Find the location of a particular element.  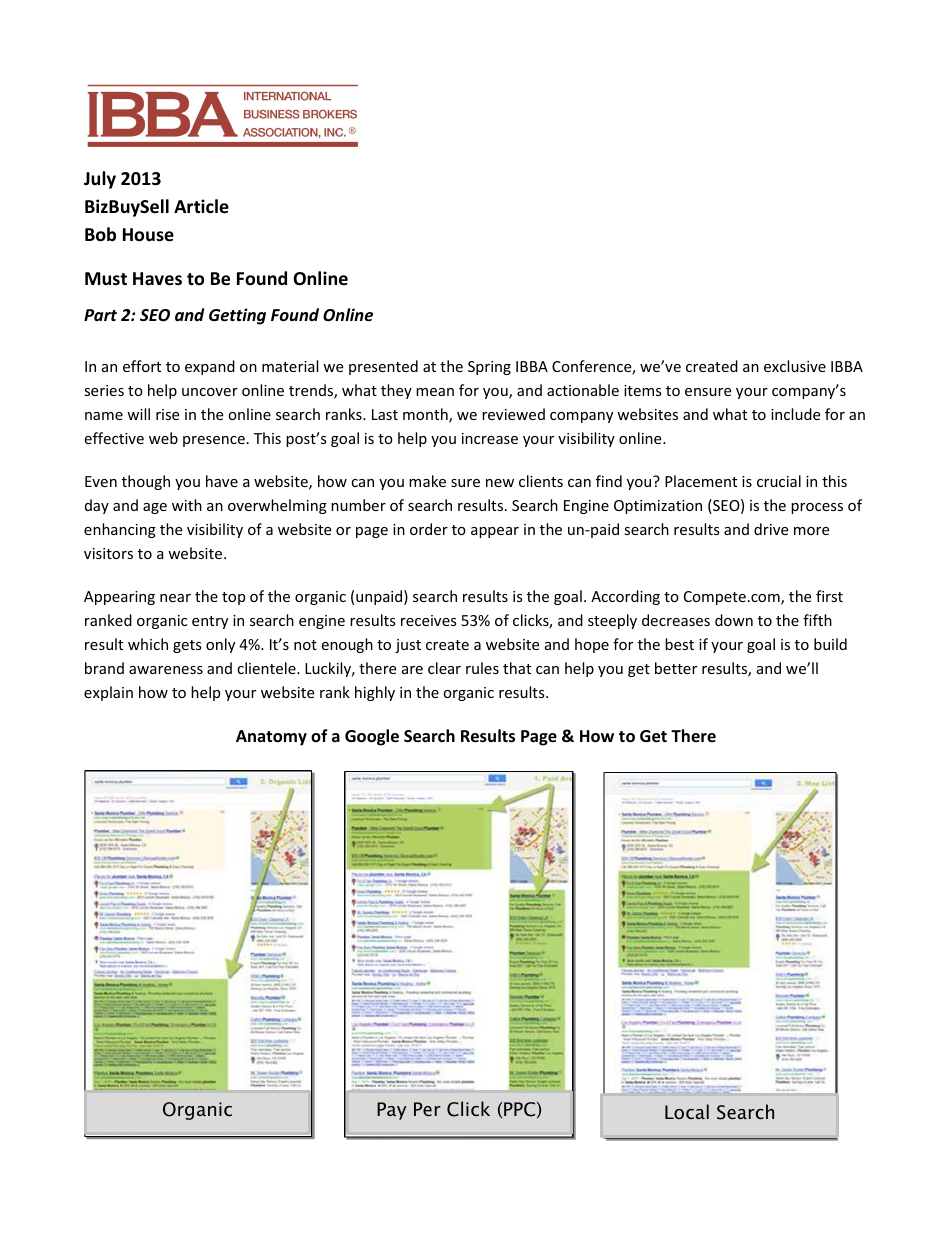

Pay is located at coordinates (391, 1111).
